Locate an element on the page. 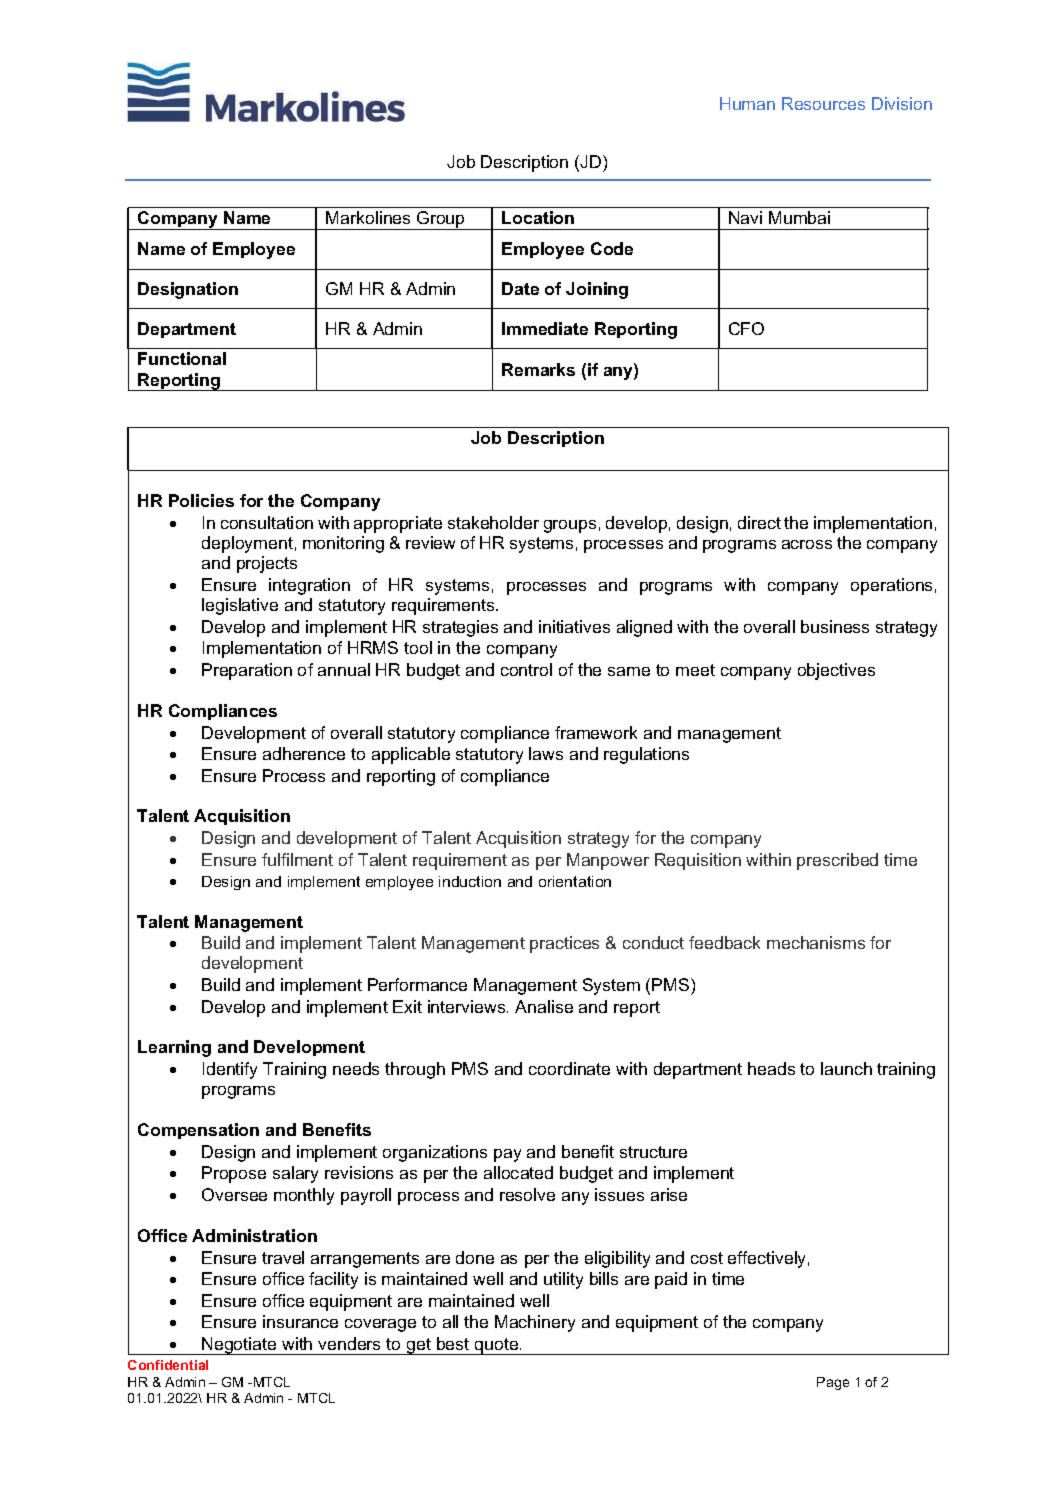 This image has width=1056, height=1493. Functional is located at coordinates (182, 358).
